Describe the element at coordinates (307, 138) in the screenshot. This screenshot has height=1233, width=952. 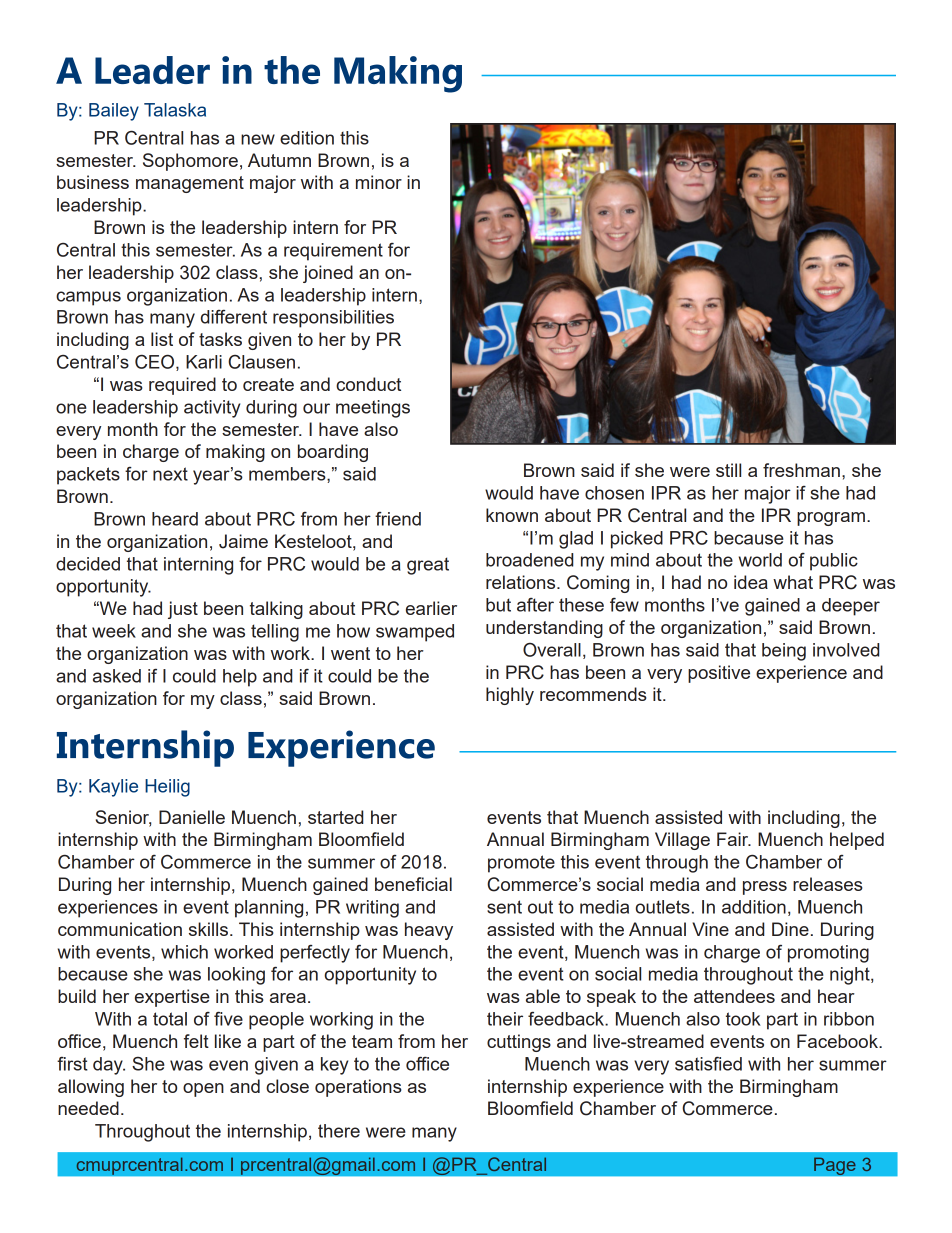
I see `edition` at that location.
